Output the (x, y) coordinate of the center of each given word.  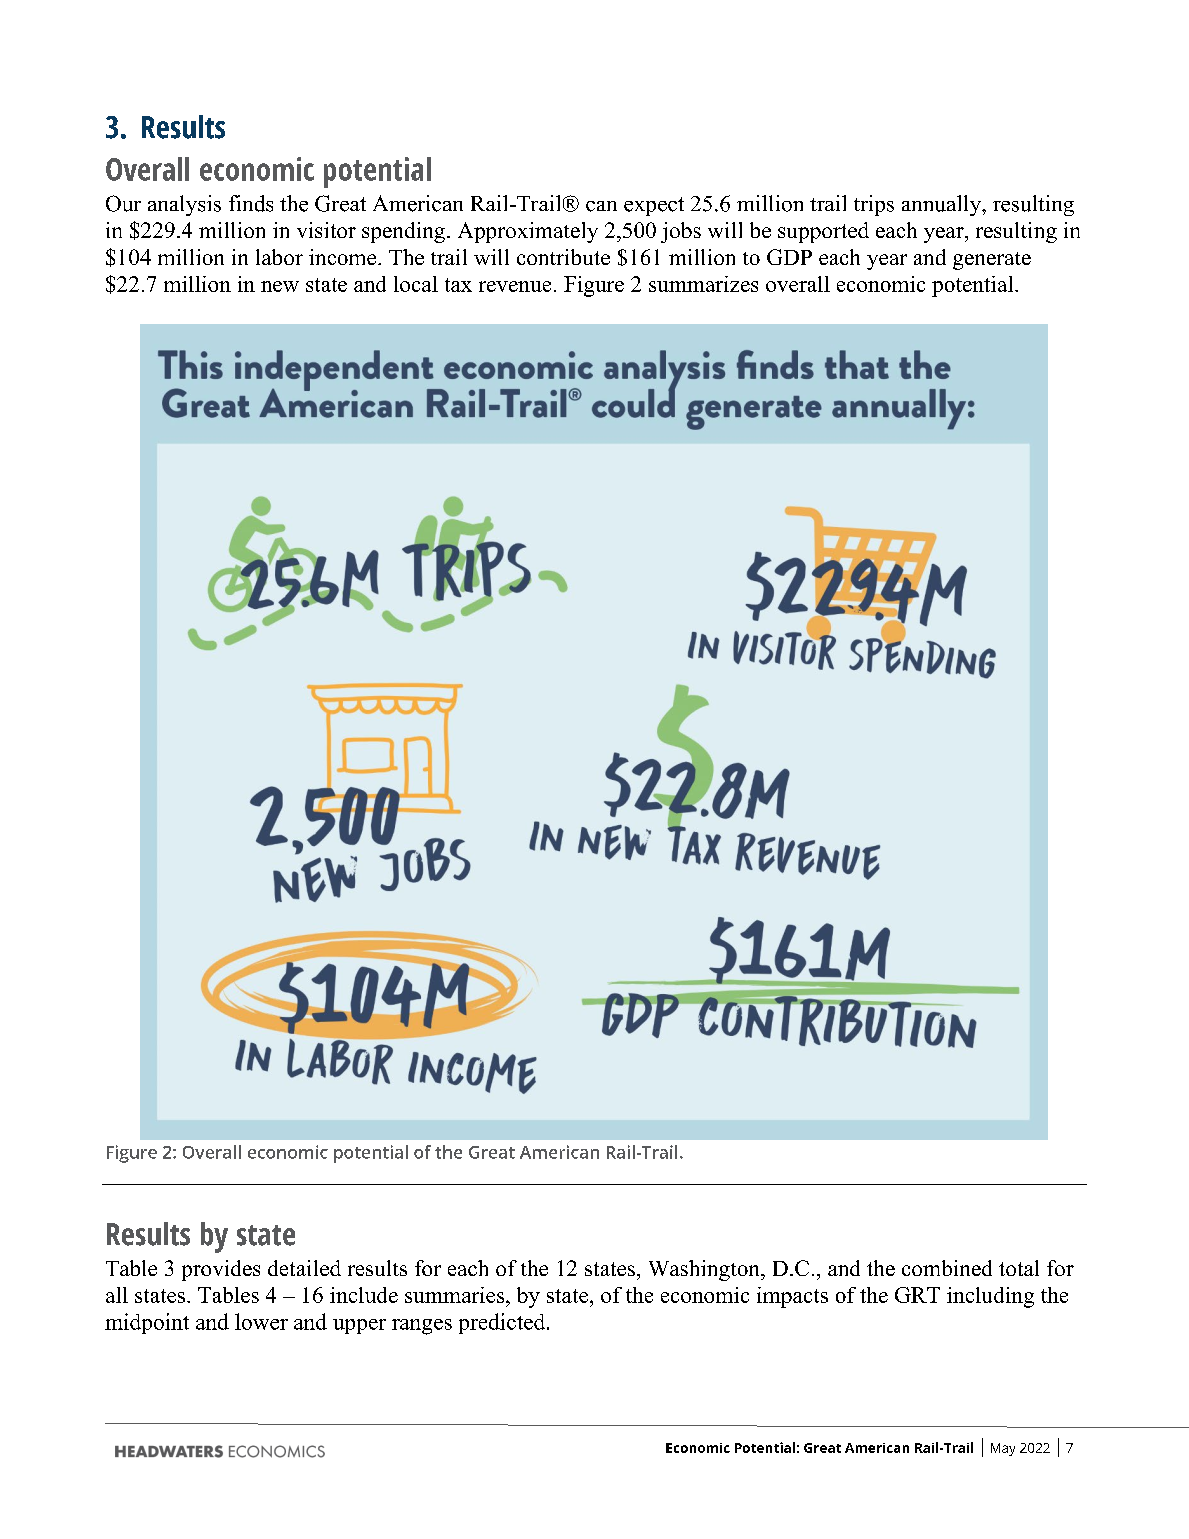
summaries (456, 1295)
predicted (503, 1323)
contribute (563, 257)
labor (279, 257)
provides (221, 1270)
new (280, 286)
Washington (705, 1270)
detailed (304, 1268)
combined (947, 1268)
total (1019, 1268)
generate (992, 261)
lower (261, 1321)
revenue (515, 286)
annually (942, 205)
